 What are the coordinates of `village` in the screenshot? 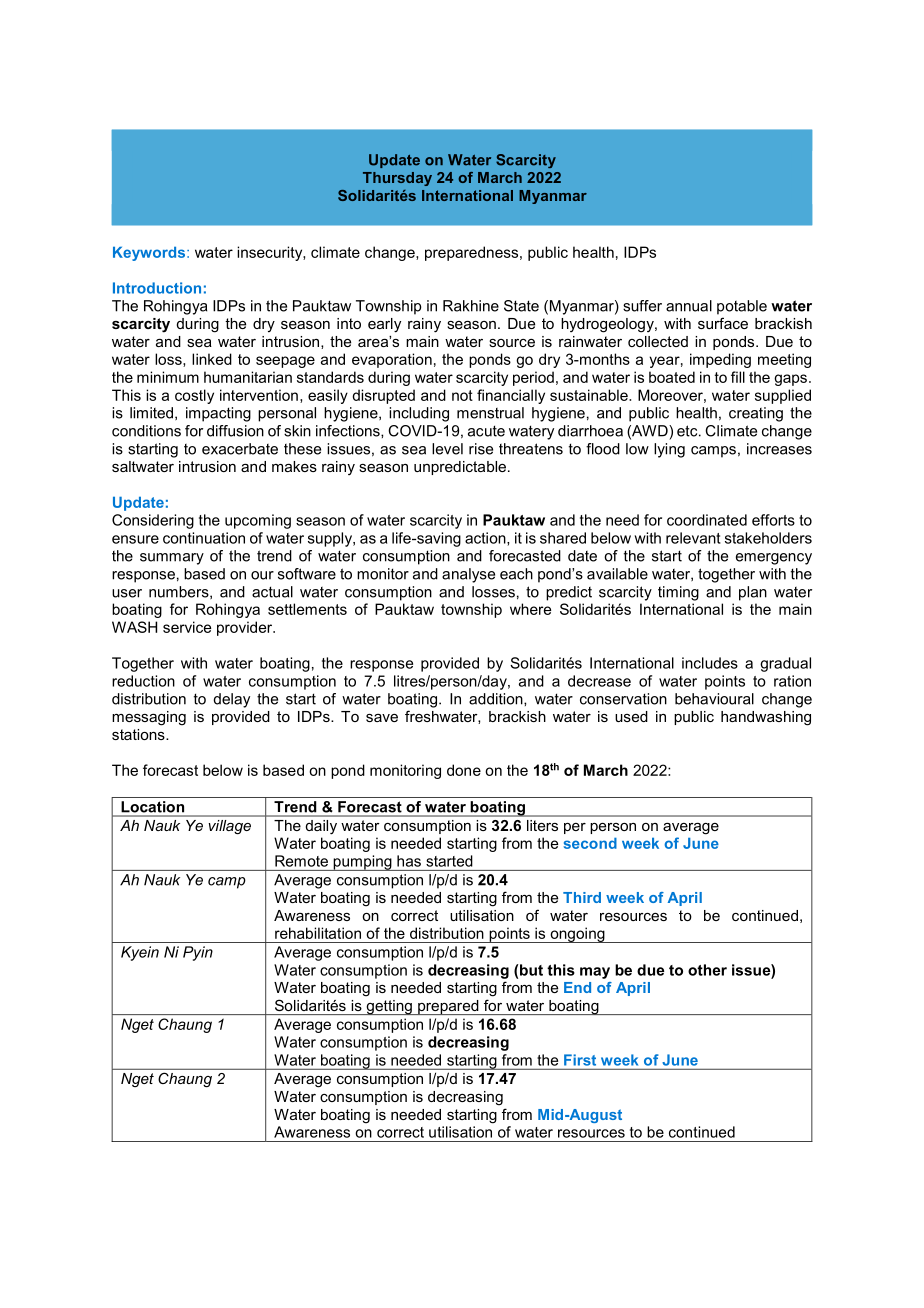 It's located at (230, 827).
